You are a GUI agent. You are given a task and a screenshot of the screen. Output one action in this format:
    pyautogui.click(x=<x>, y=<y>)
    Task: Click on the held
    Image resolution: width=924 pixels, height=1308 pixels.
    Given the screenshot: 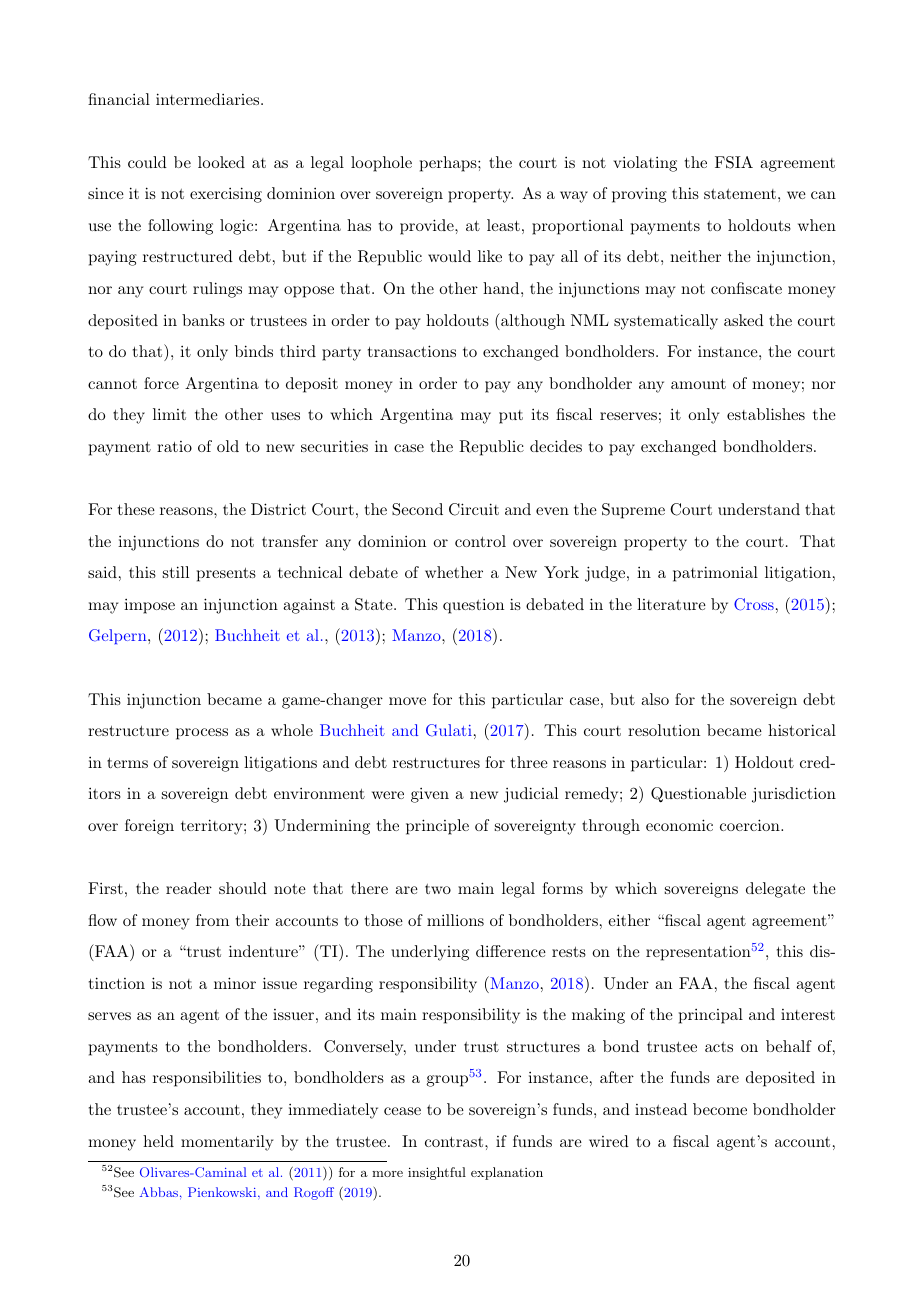 What is the action you would take?
    pyautogui.click(x=158, y=1141)
